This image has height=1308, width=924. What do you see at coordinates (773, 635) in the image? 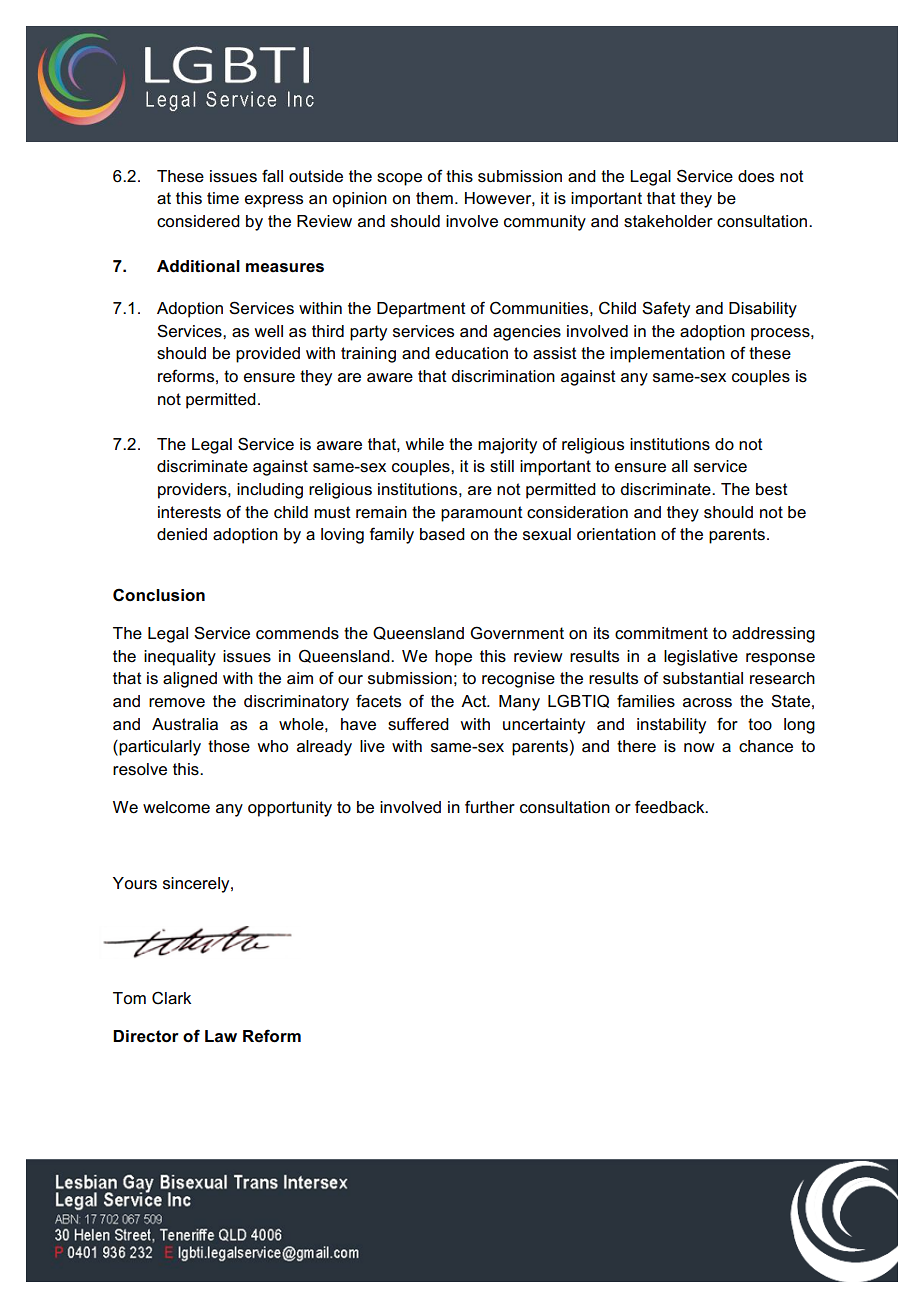
I see `addressing` at bounding box center [773, 635].
